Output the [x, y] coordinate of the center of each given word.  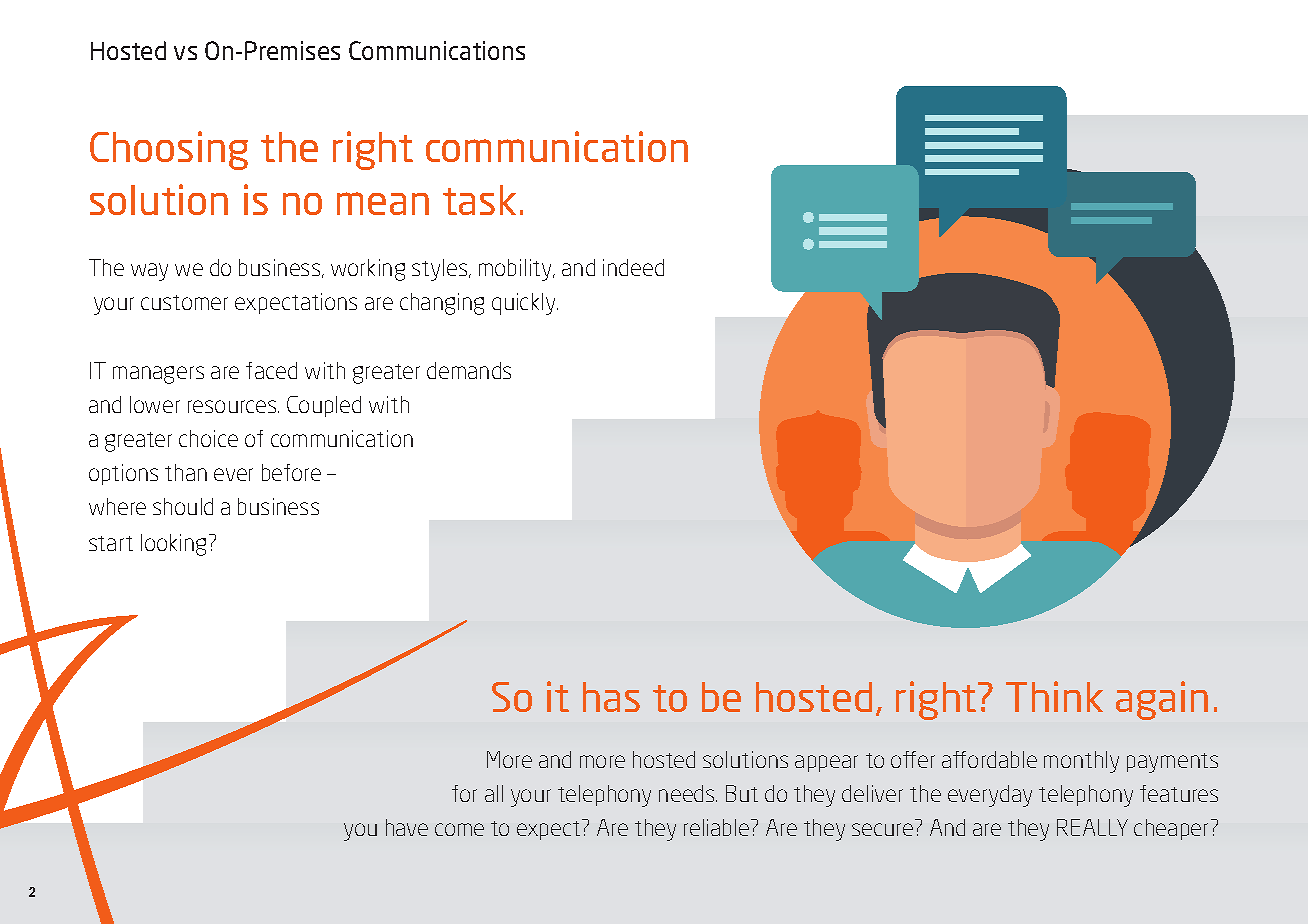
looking [173, 545]
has [611, 697]
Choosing [169, 150]
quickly [525, 304]
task [479, 200]
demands [469, 370]
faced [271, 370]
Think [1054, 696]
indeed [633, 267]
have [407, 827]
